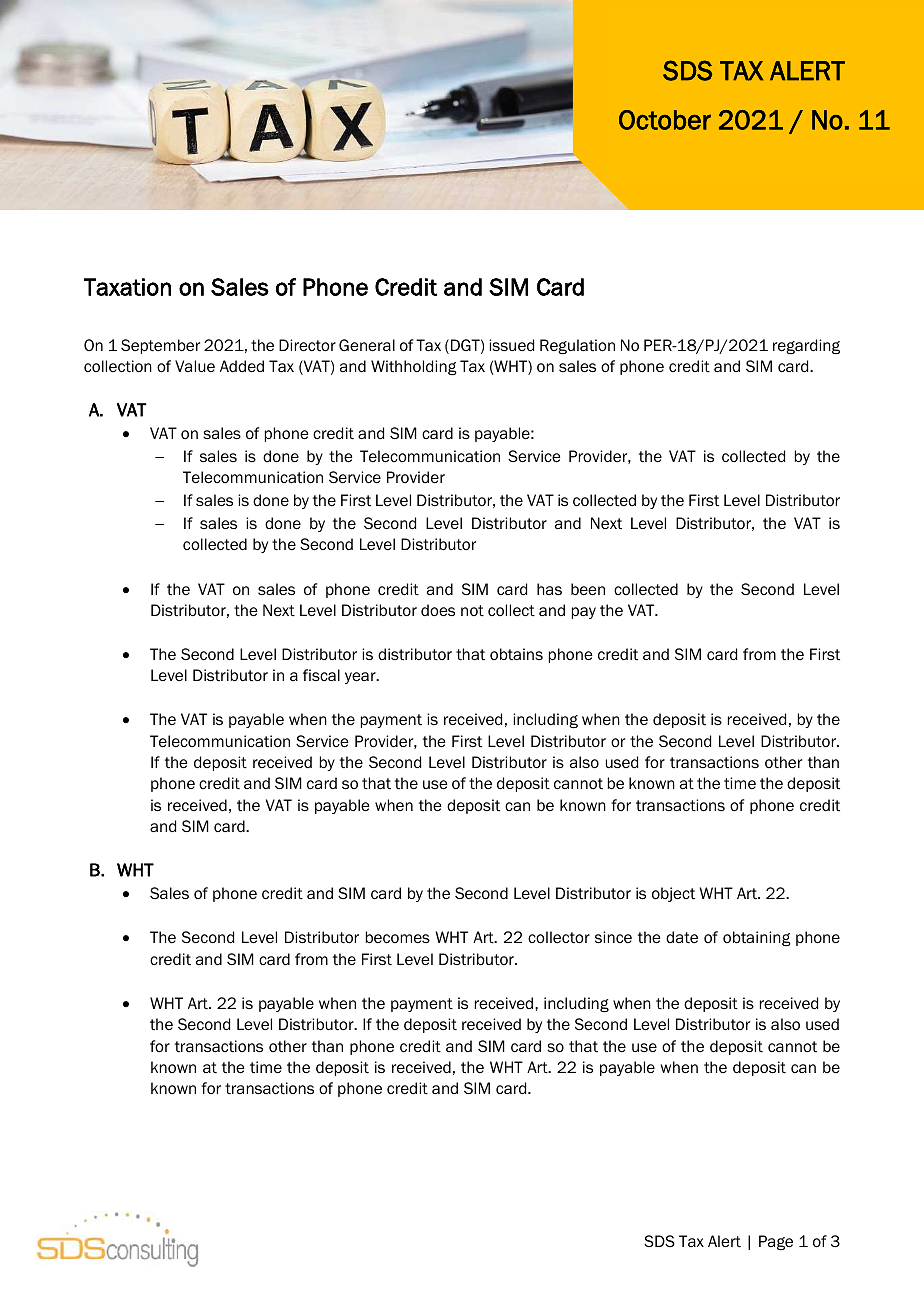 This page has height=1308, width=924. I want to click on becomes, so click(398, 937).
